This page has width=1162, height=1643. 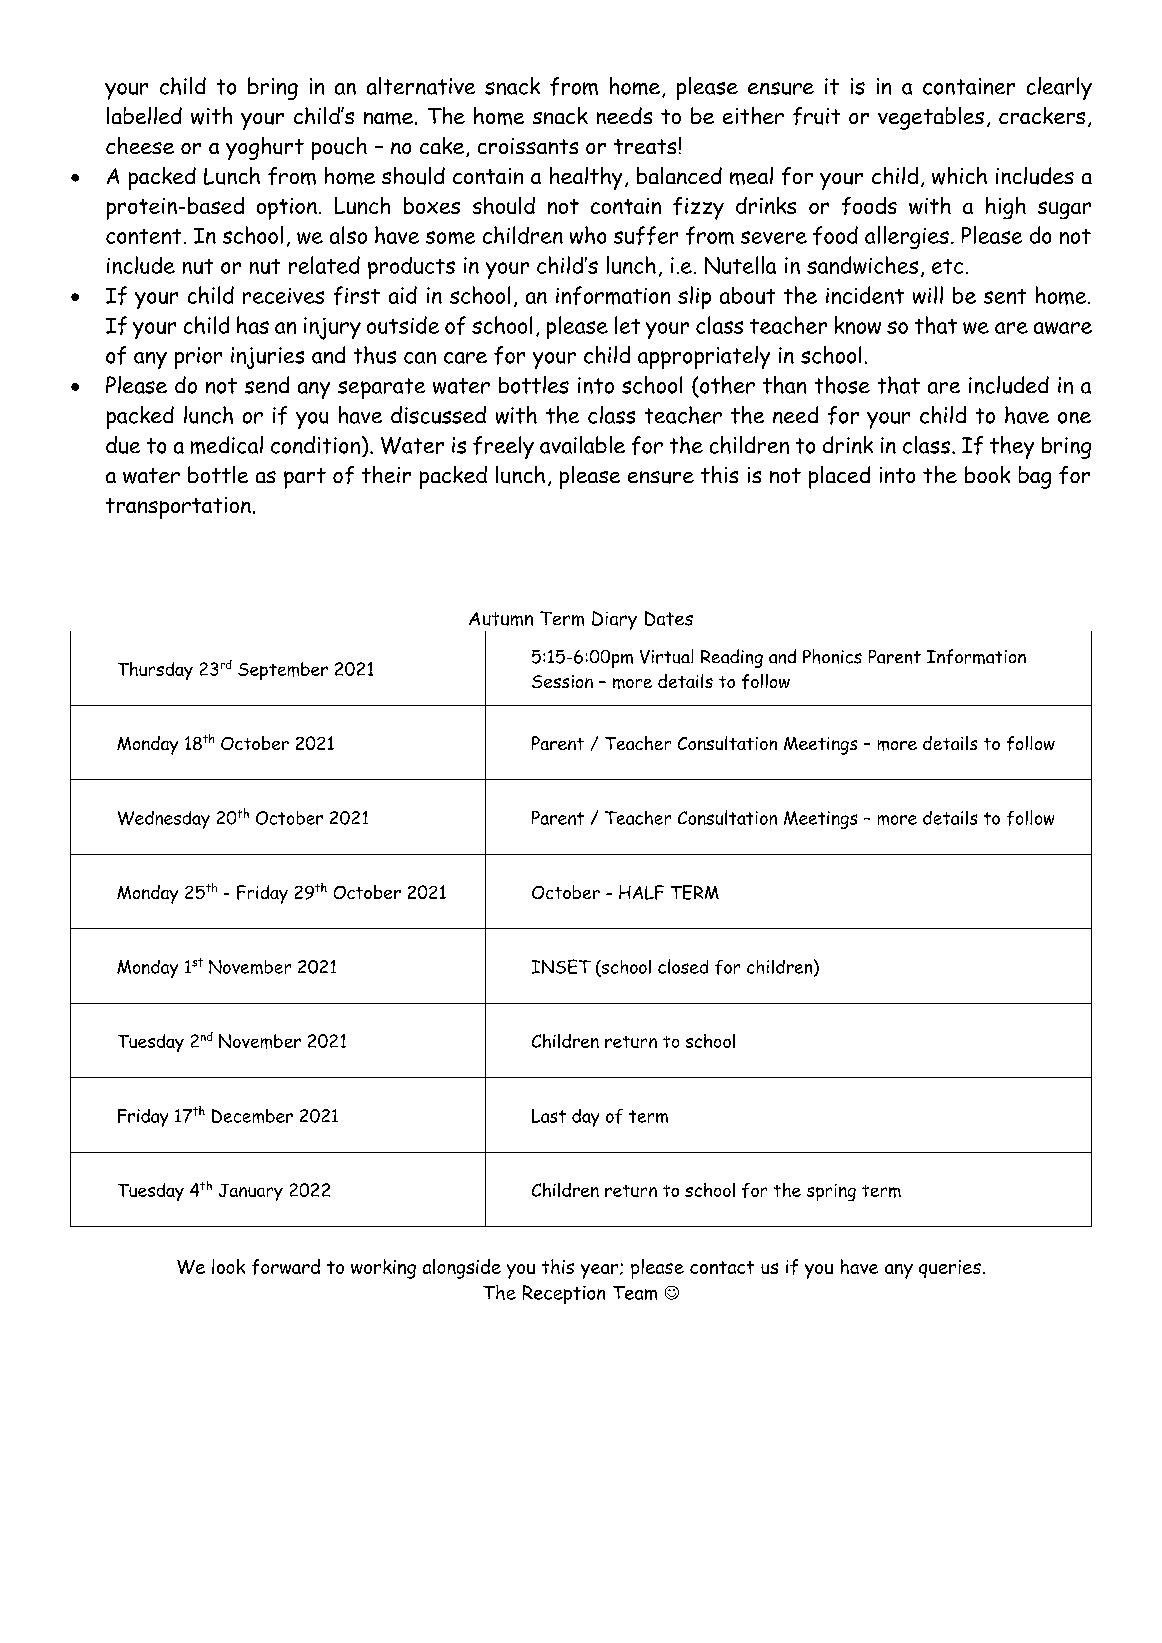 What do you see at coordinates (931, 118) in the page?
I see `vegetables` at bounding box center [931, 118].
